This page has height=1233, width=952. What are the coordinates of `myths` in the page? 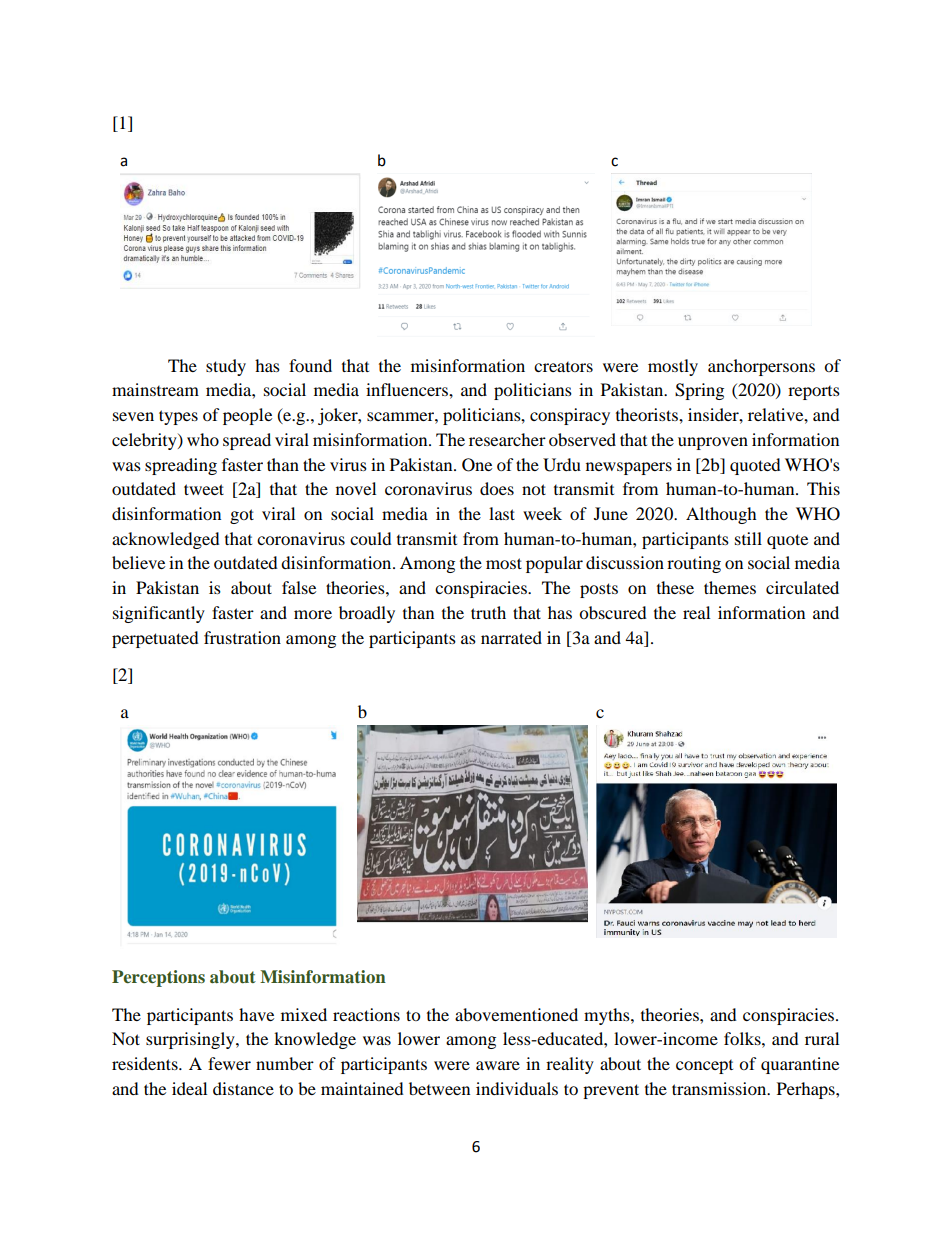 It's located at (608, 1016).
